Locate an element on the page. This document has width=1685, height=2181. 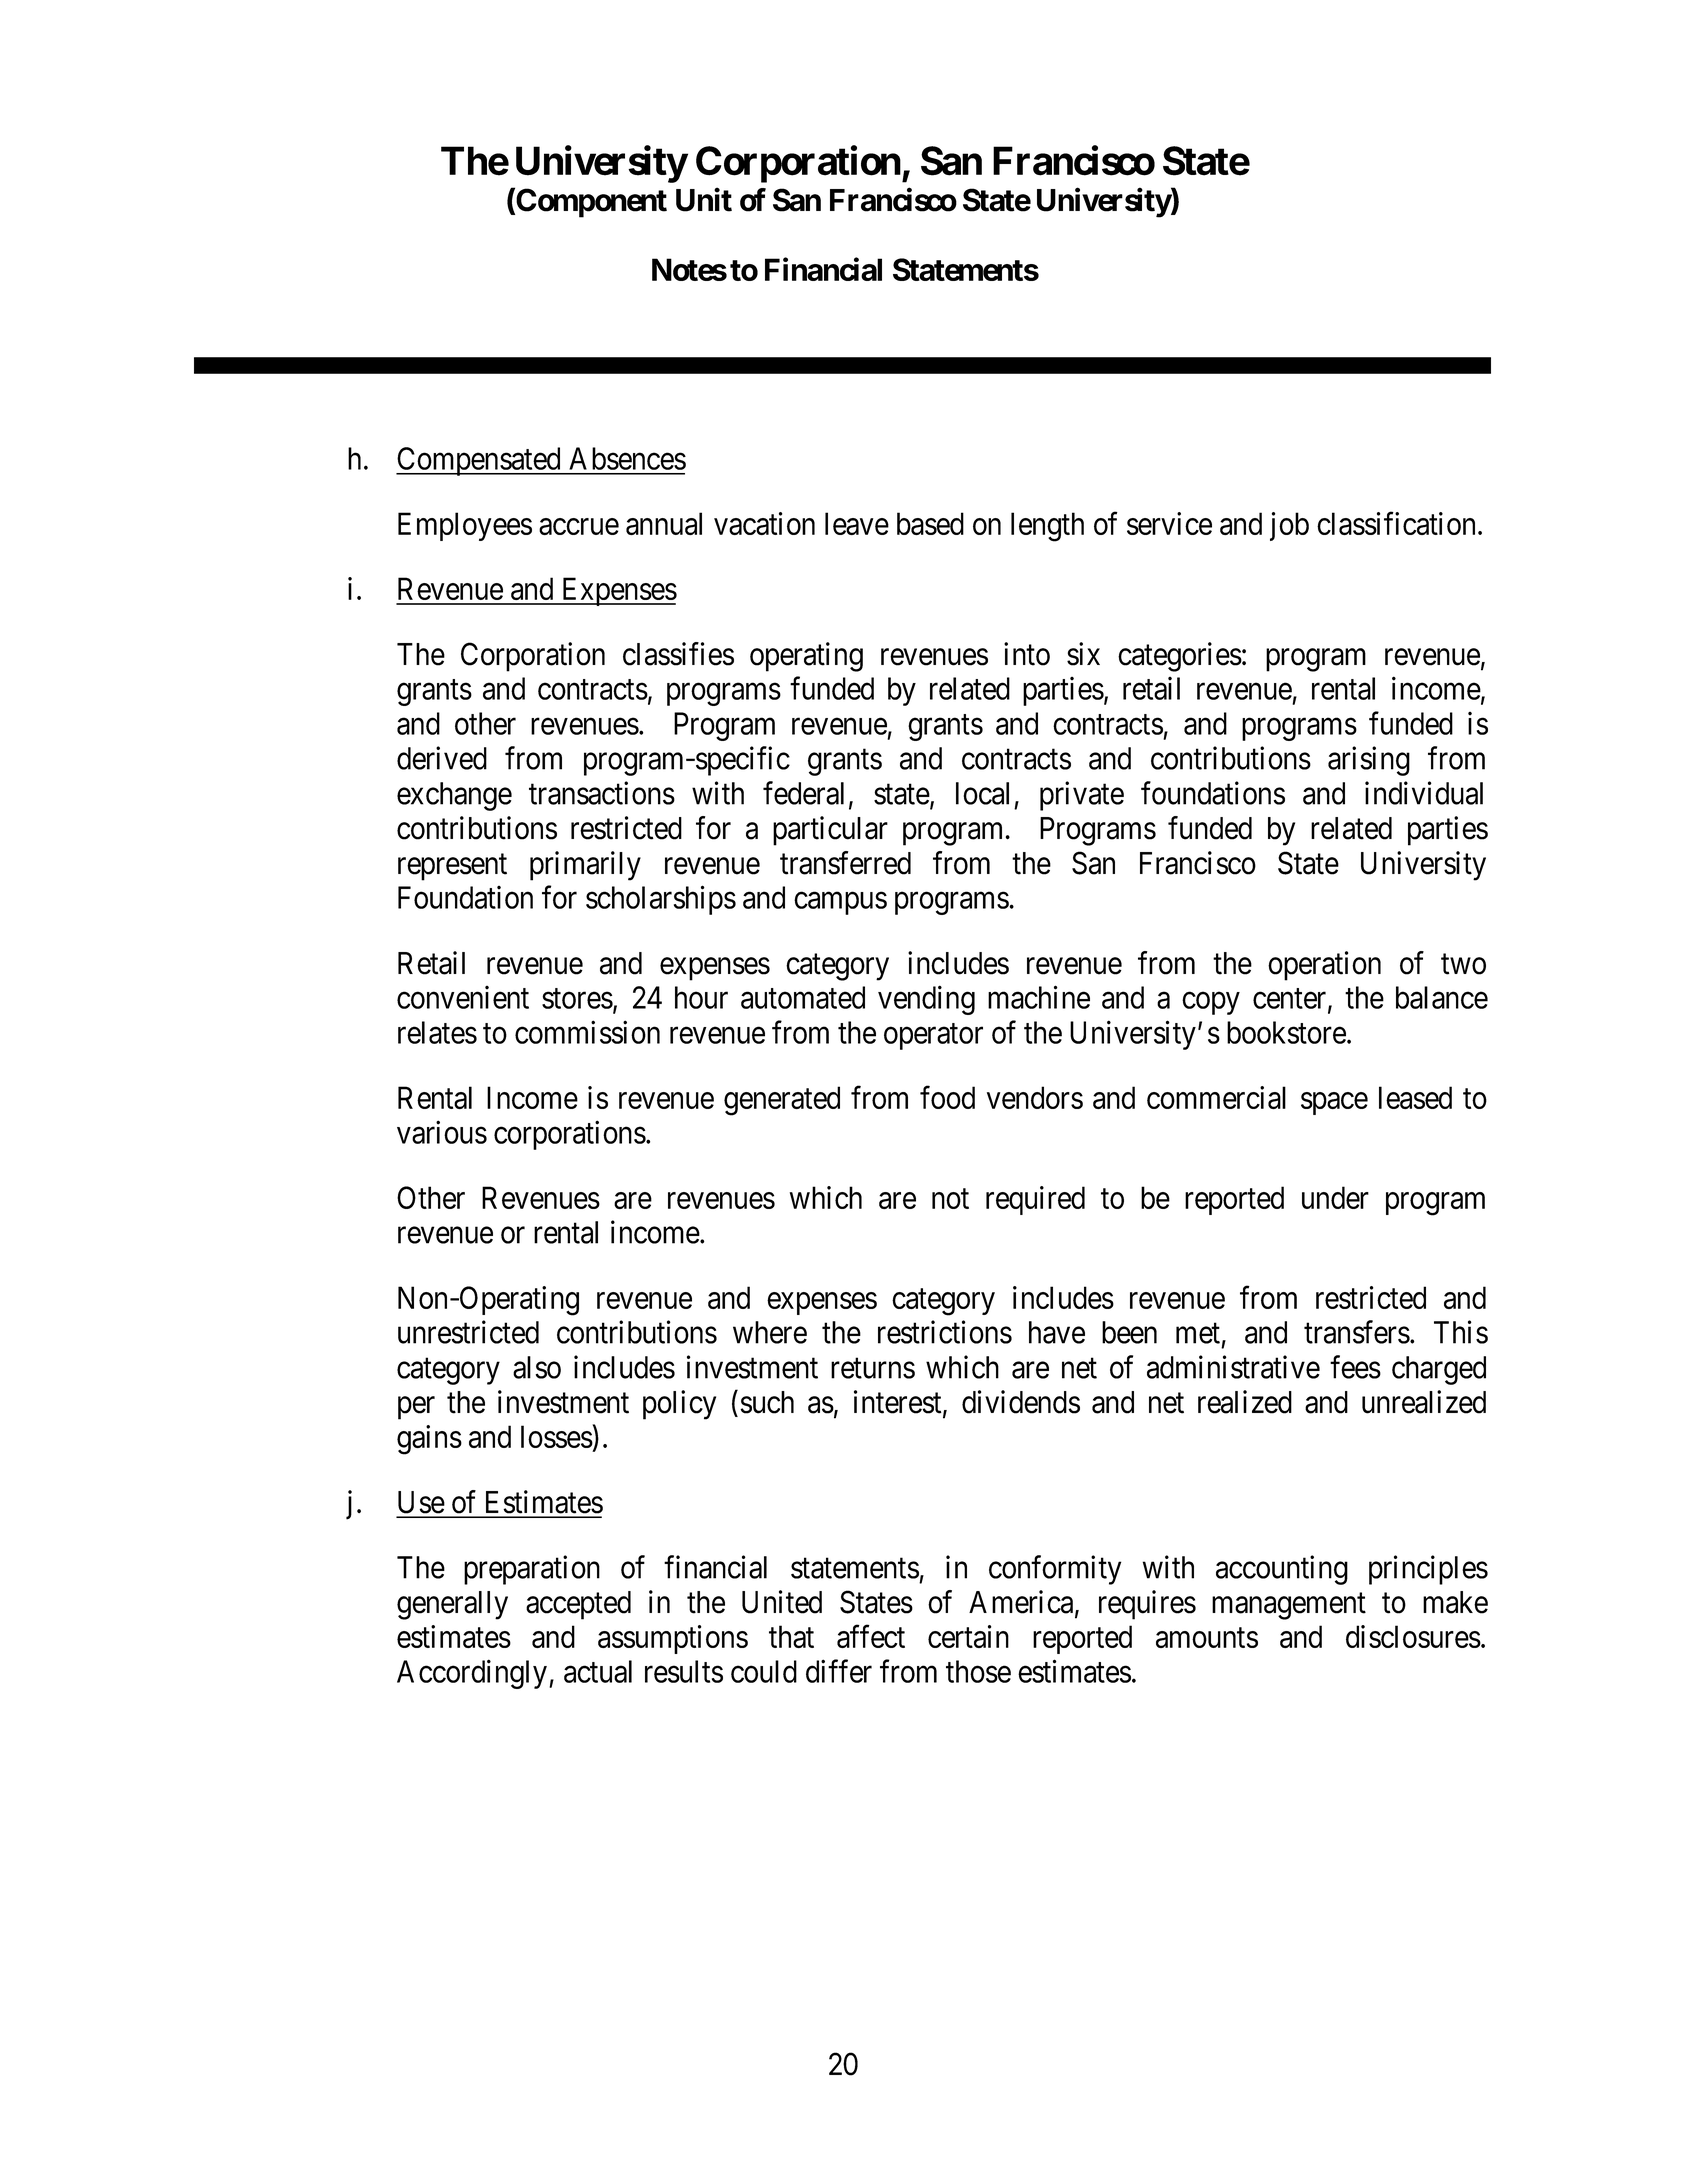
arising is located at coordinates (1369, 761).
